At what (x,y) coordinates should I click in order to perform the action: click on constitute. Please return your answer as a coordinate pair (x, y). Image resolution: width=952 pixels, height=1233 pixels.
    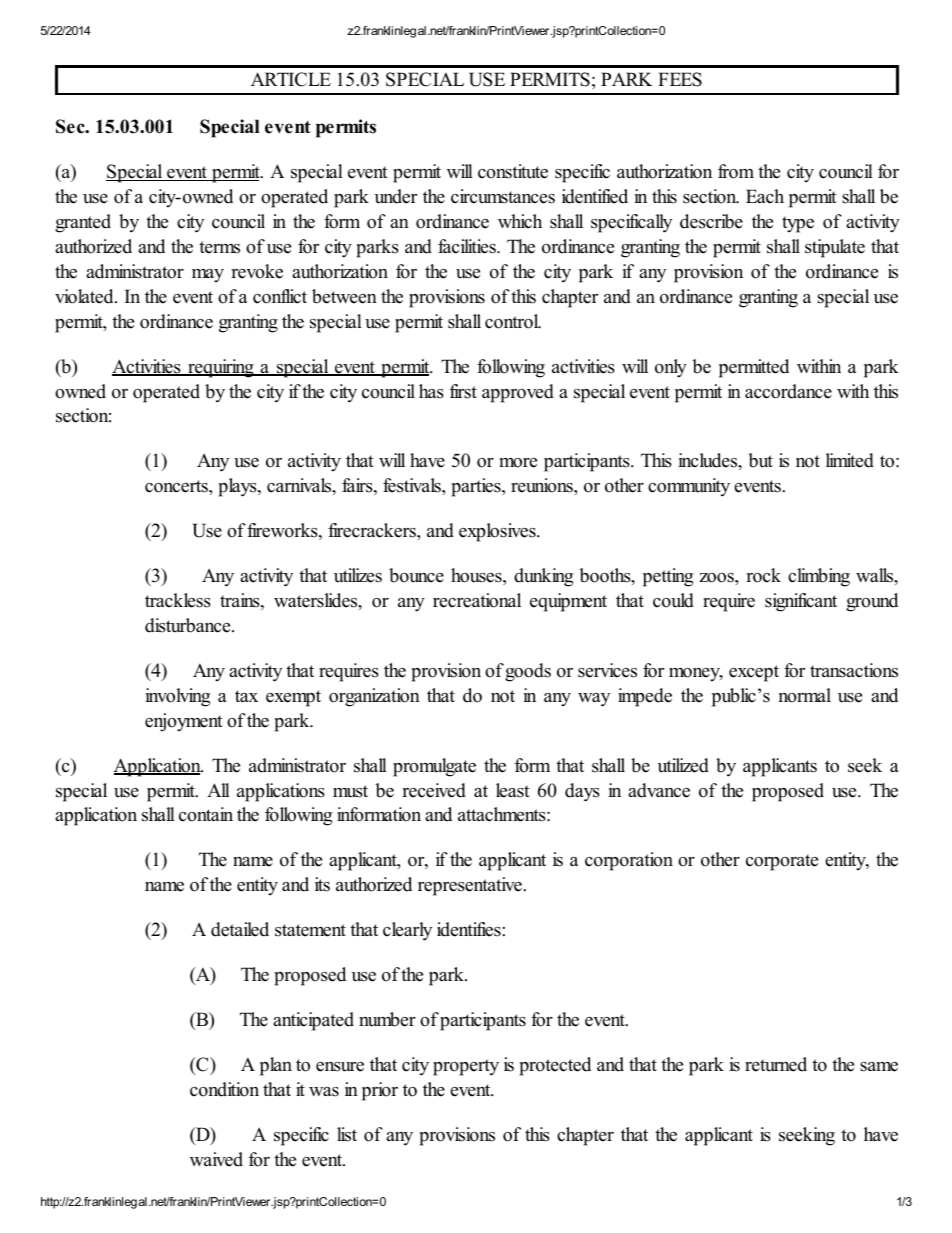
    Looking at the image, I should click on (513, 171).
